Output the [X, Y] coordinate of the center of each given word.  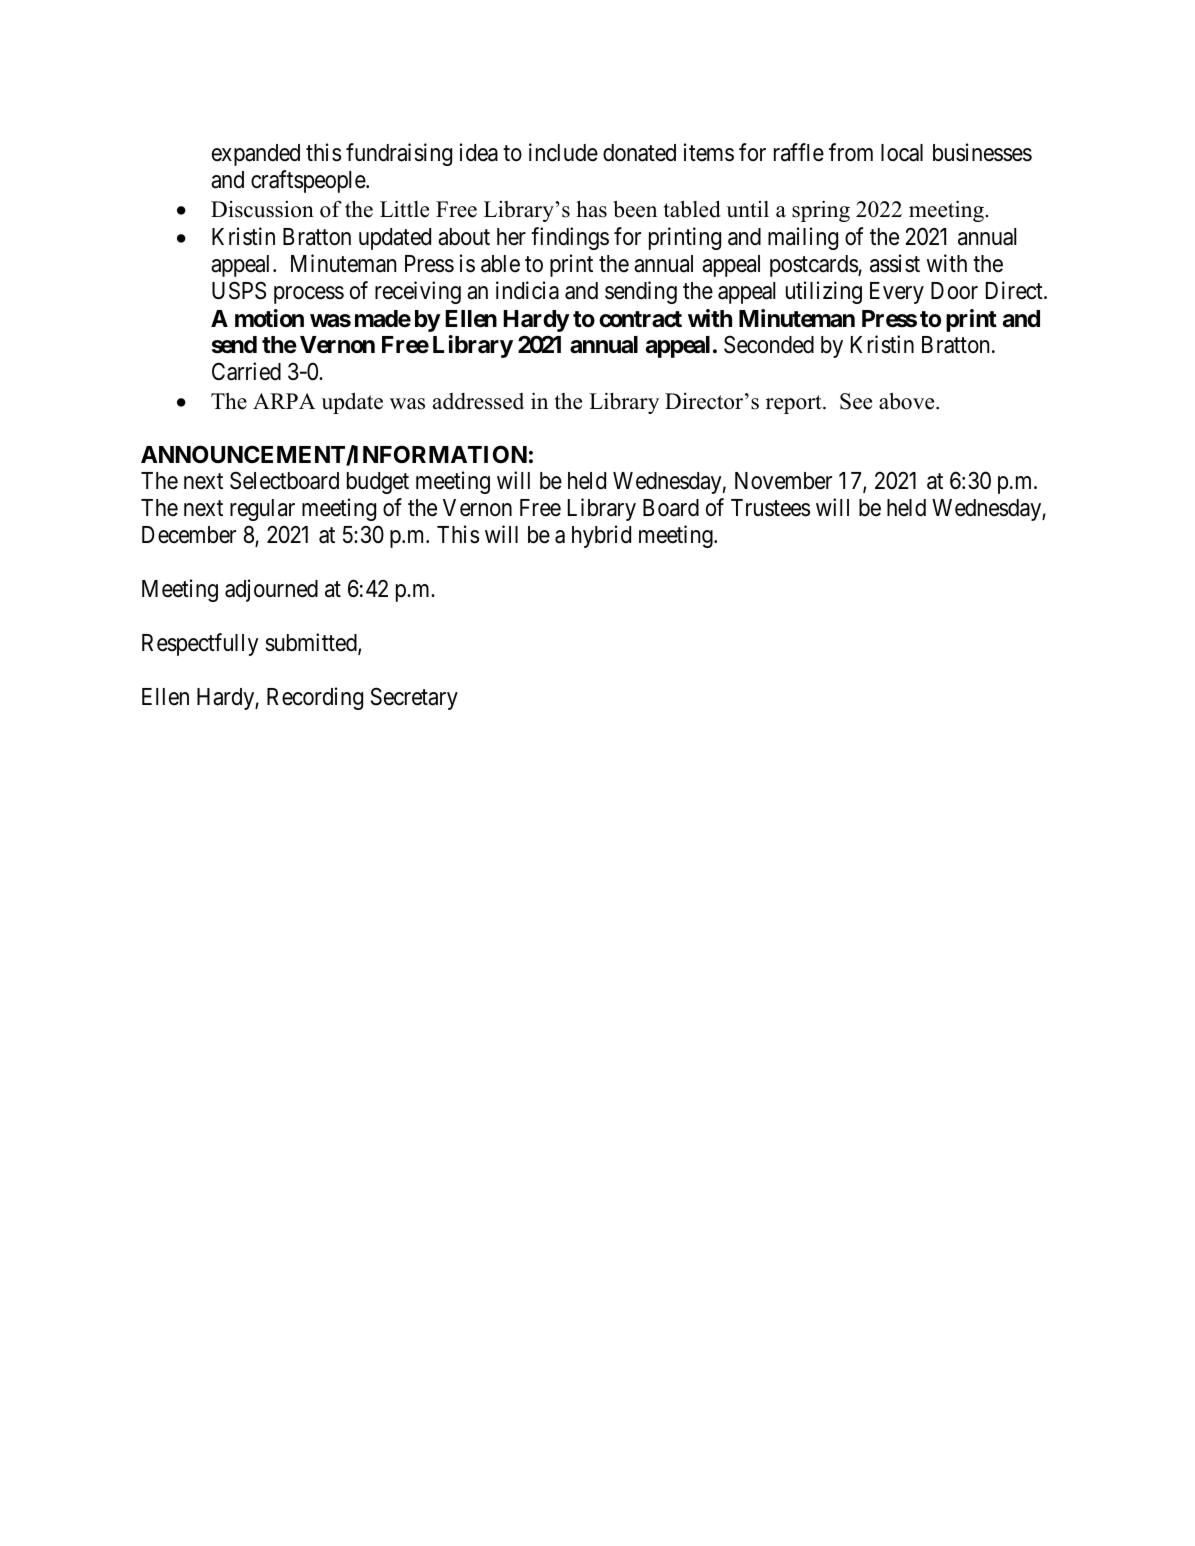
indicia [527, 290]
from [851, 152]
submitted [312, 643]
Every [897, 293]
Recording [315, 698]
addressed [478, 401]
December [189, 535]
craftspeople [309, 181]
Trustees [770, 508]
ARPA [284, 401]
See [856, 401]
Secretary [414, 698]
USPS [239, 290]
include [563, 152]
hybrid [601, 536]
